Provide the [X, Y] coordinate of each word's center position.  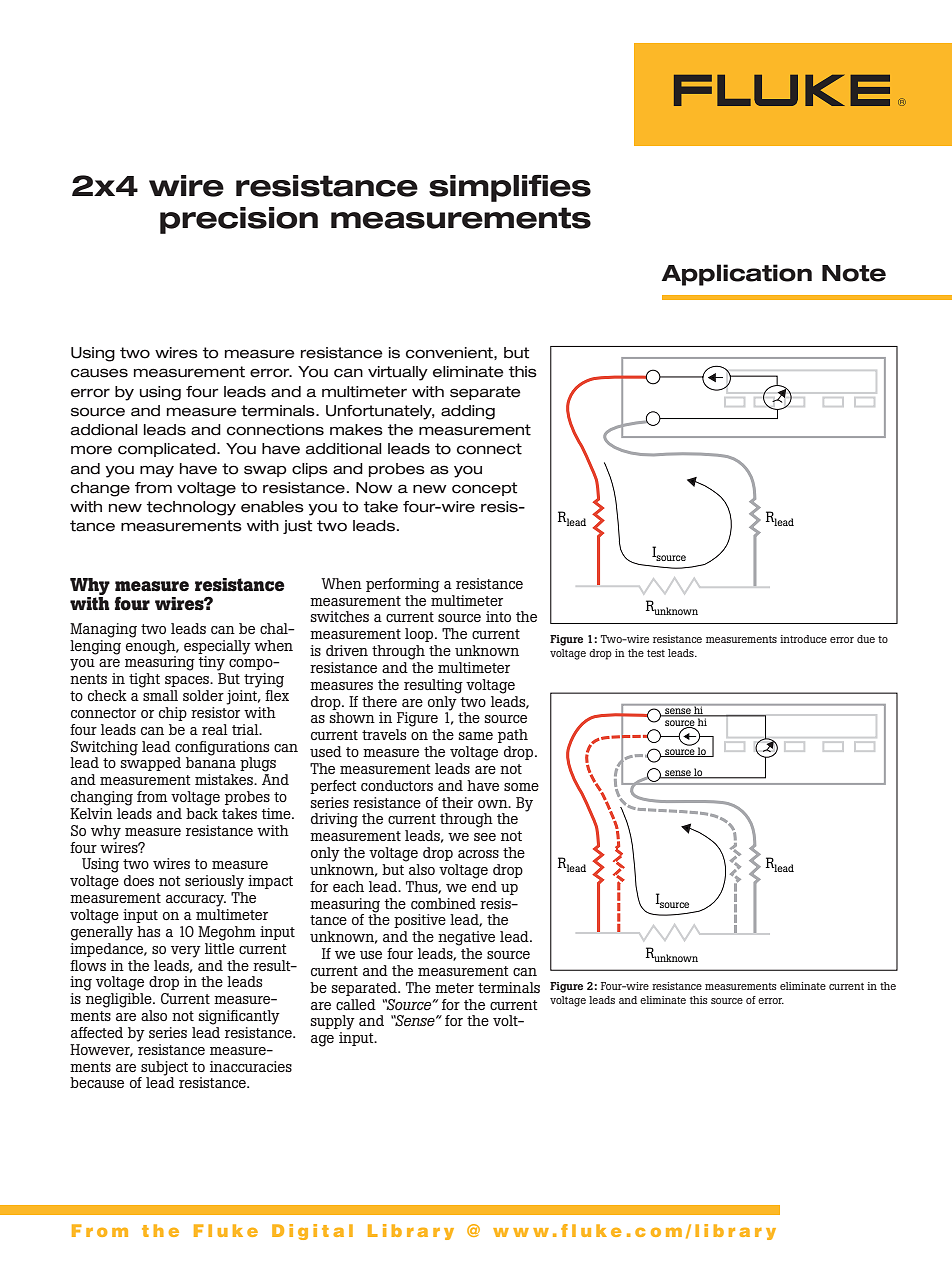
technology [191, 508]
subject [164, 1068]
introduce [803, 639]
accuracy [196, 901]
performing [403, 585]
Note [854, 273]
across [478, 854]
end [484, 885]
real [215, 729]
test [656, 653]
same [475, 736]
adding [468, 412]
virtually [398, 373]
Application [736, 275]
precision [239, 220]
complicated [168, 450]
